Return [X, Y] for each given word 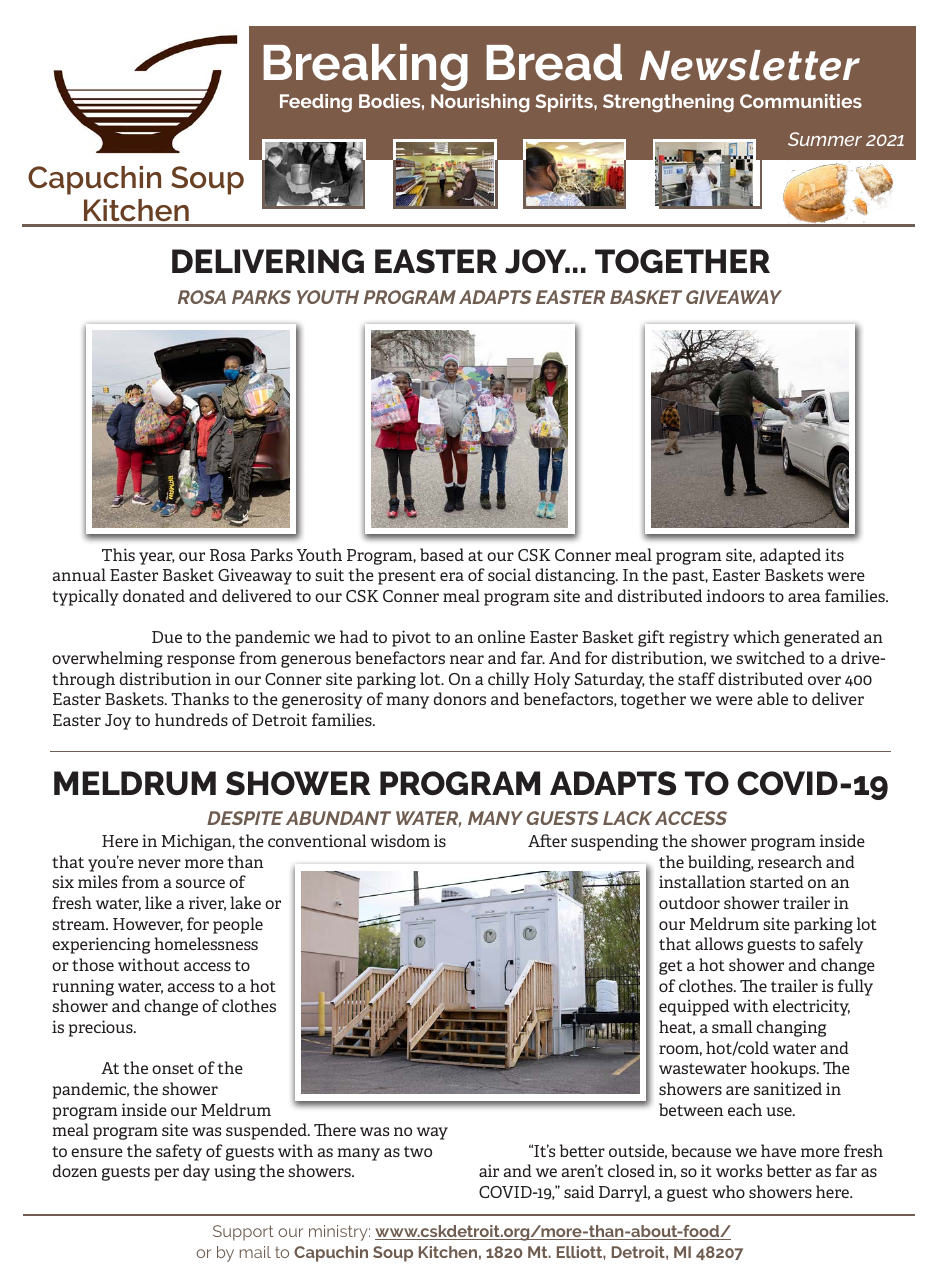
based [442, 554]
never [159, 863]
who [728, 1191]
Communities [801, 101]
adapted [790, 556]
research [790, 861]
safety [179, 1152]
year [157, 558]
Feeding [316, 103]
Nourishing [480, 103]
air [489, 1170]
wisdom [400, 840]
